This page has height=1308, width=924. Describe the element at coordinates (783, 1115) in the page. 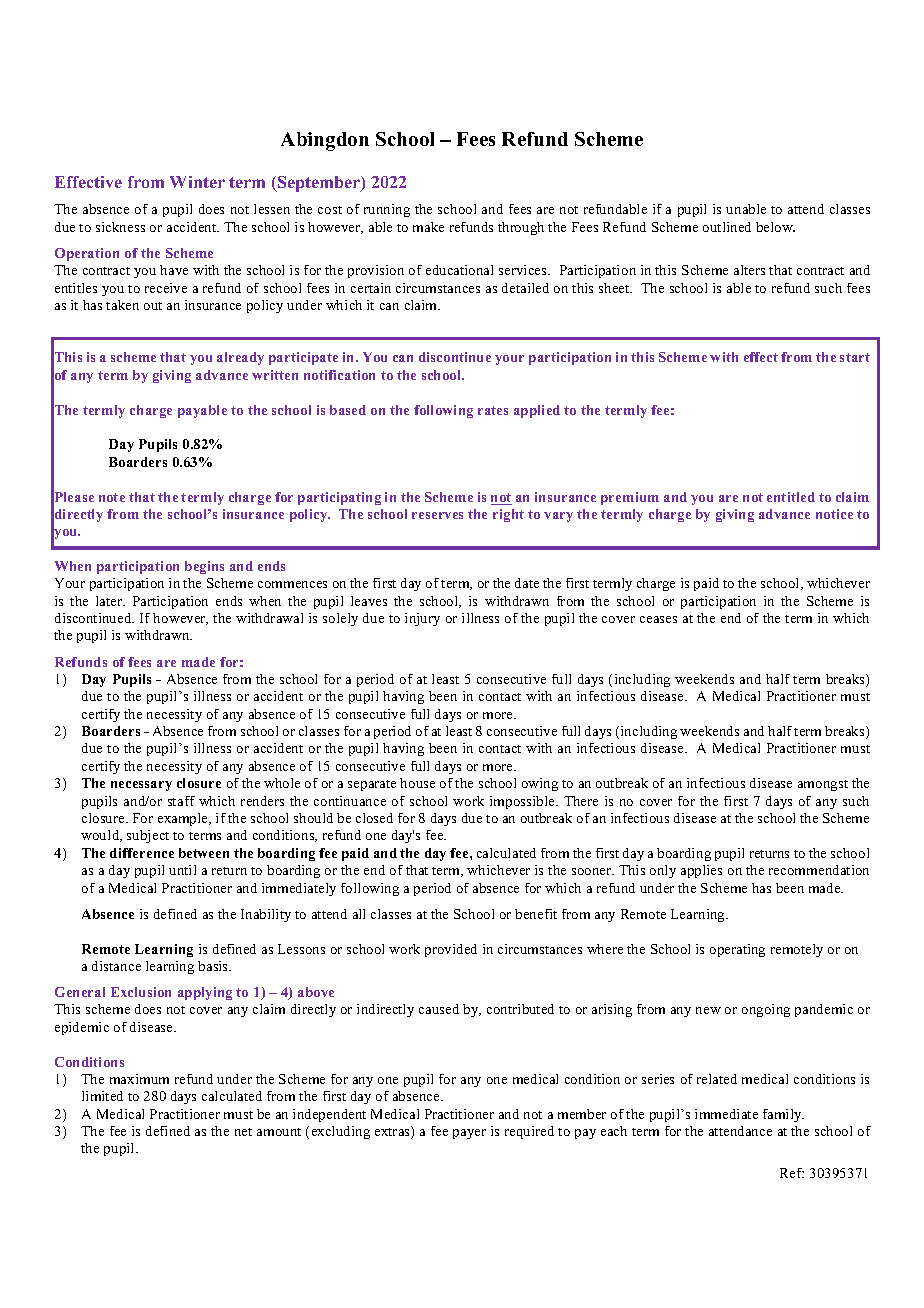

I see `family` at that location.
